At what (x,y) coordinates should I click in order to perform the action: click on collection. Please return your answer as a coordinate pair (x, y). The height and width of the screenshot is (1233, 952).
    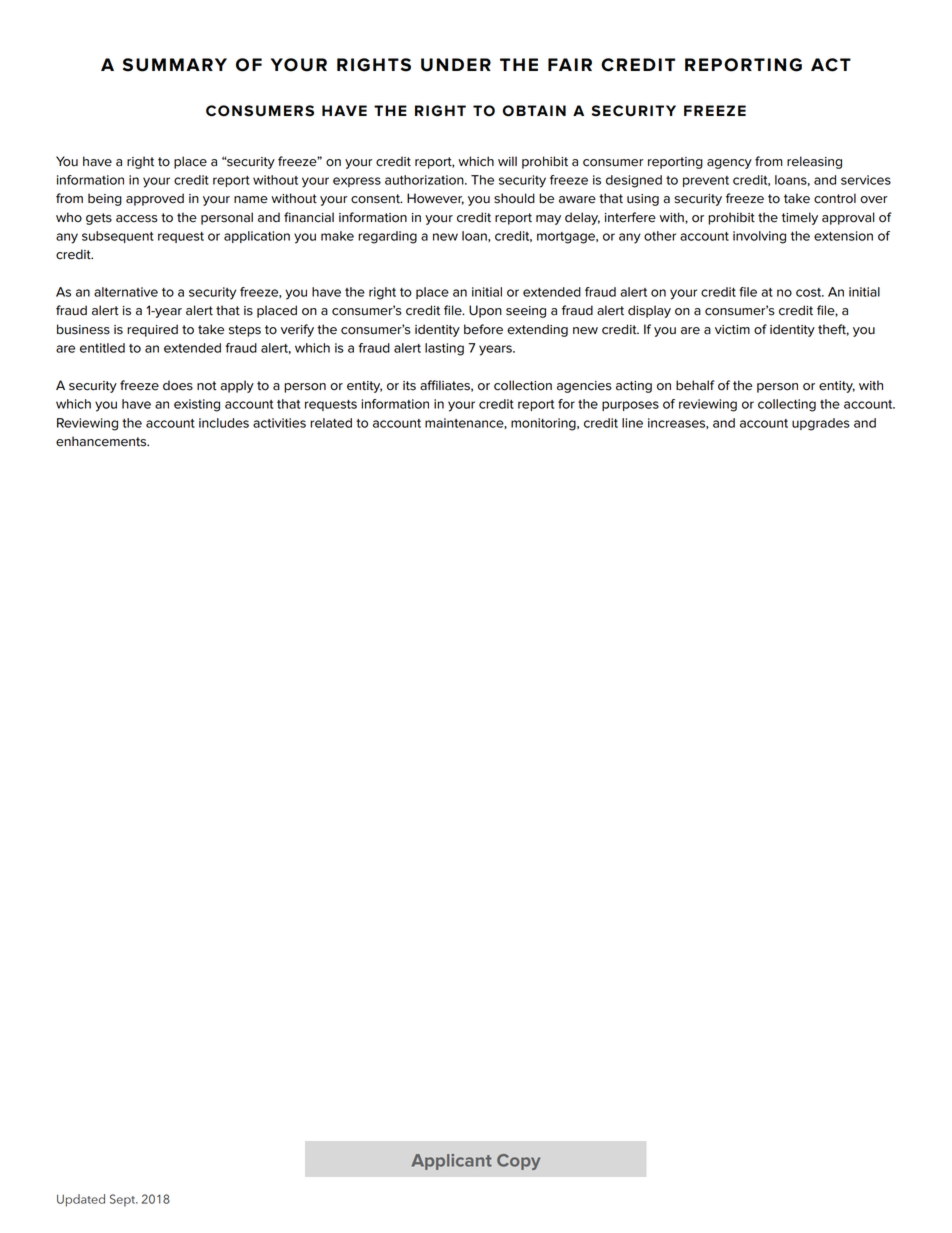
    Looking at the image, I should click on (523, 385).
